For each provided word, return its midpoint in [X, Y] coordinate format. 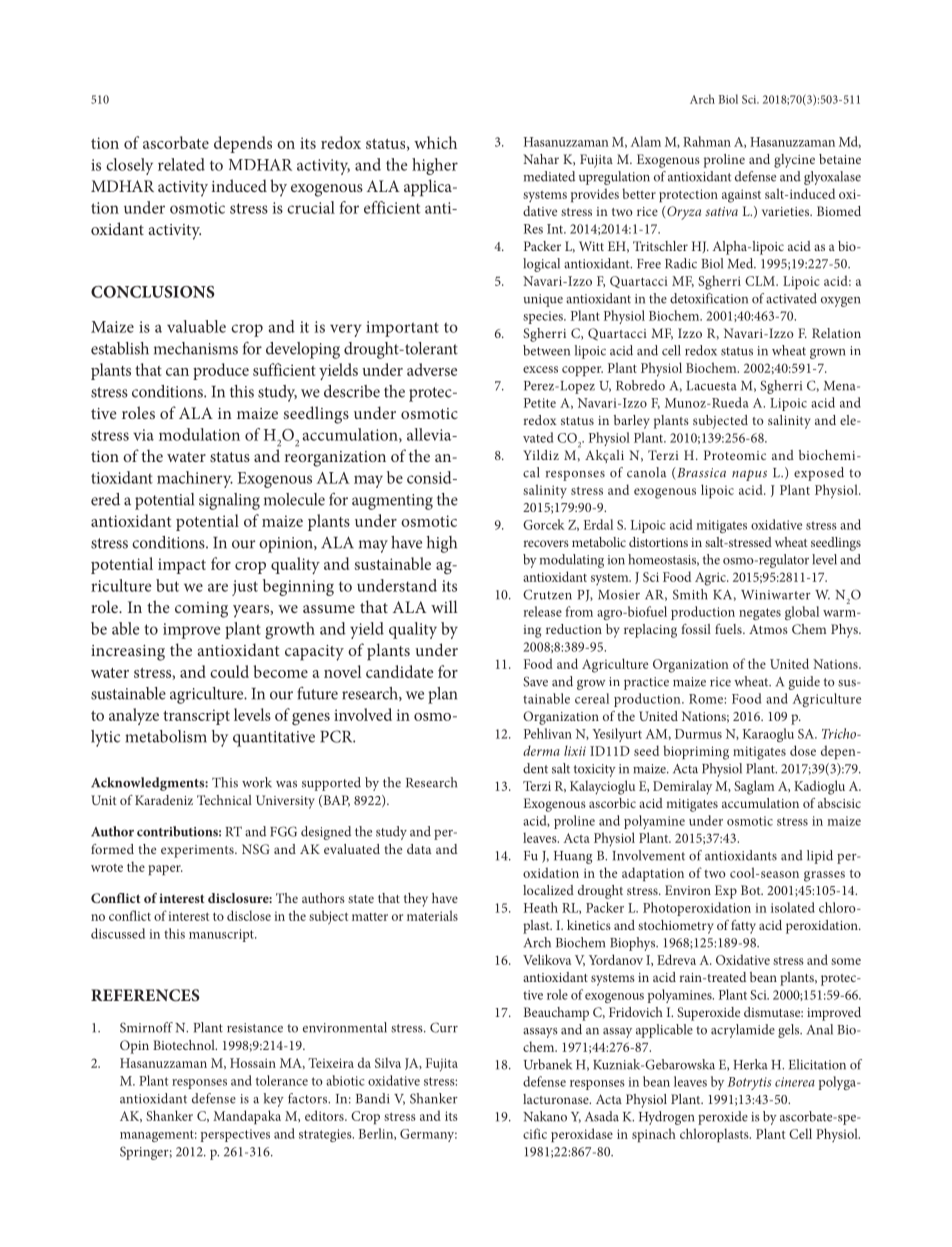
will [444, 606]
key [274, 1100]
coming [201, 610]
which [435, 142]
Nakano [545, 1116]
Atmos [768, 629]
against [741, 196]
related [181, 164]
